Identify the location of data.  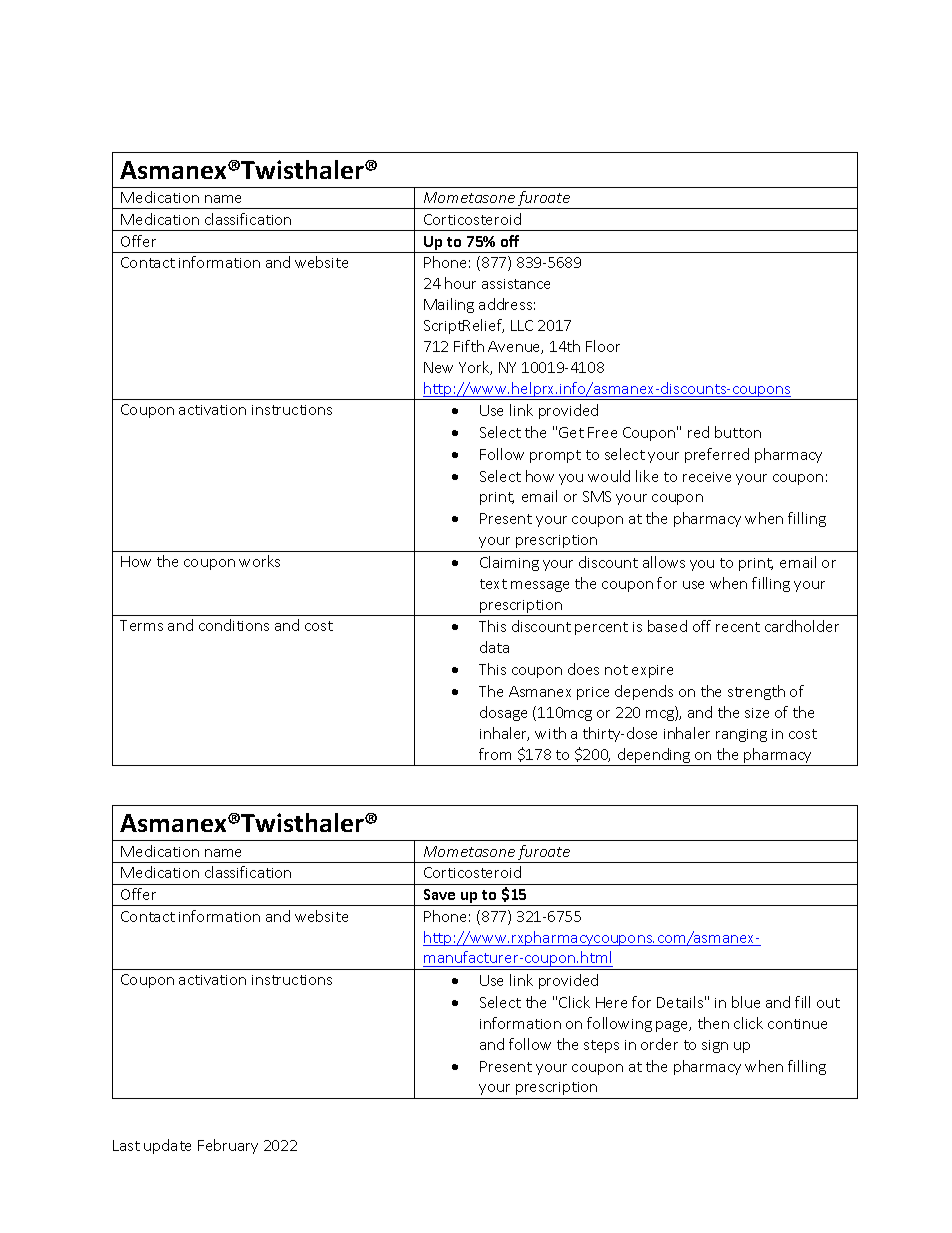
(494, 647).
